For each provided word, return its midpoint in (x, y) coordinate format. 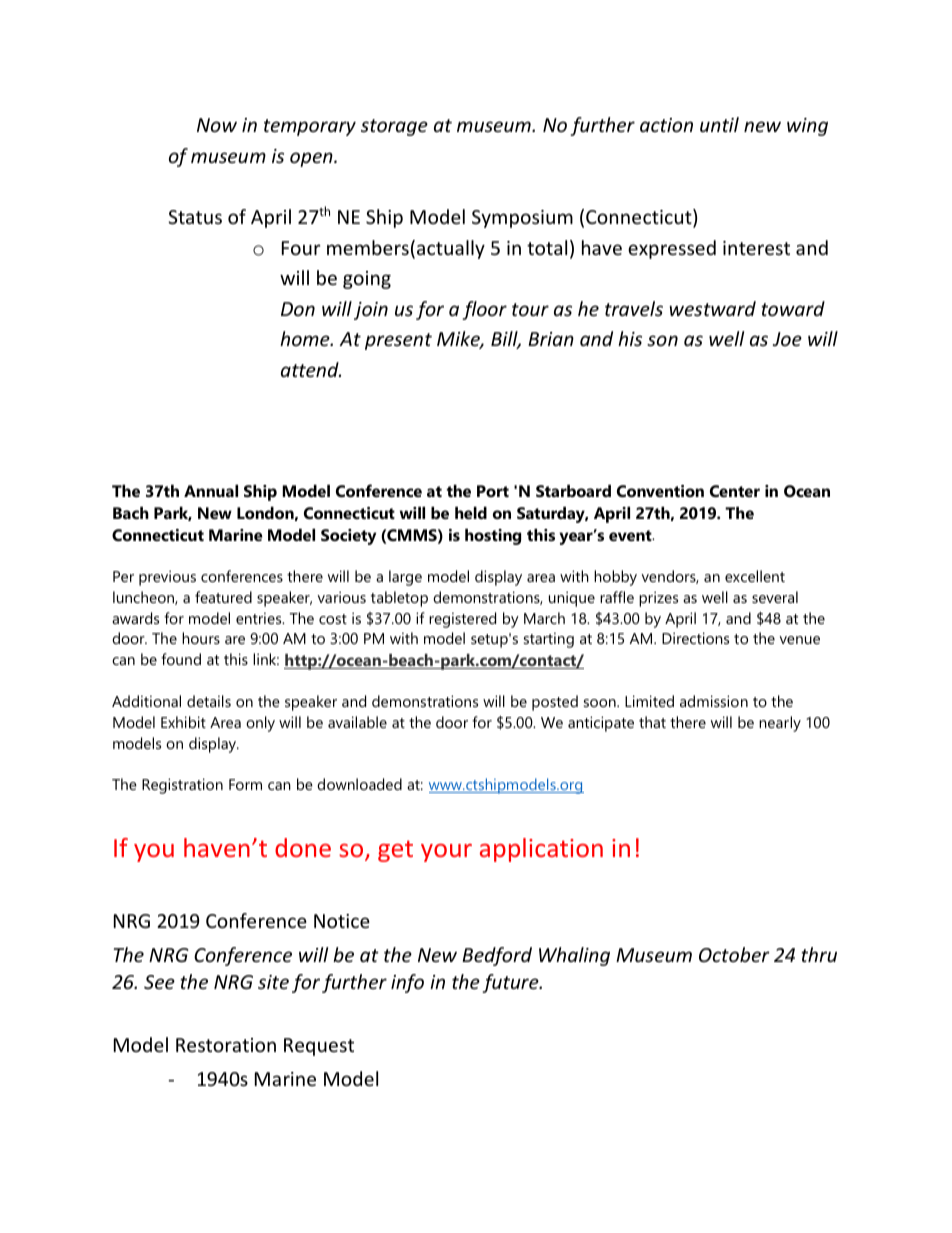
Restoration (226, 1045)
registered (462, 620)
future (511, 983)
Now (217, 125)
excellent (755, 576)
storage (394, 127)
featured (223, 597)
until (719, 124)
